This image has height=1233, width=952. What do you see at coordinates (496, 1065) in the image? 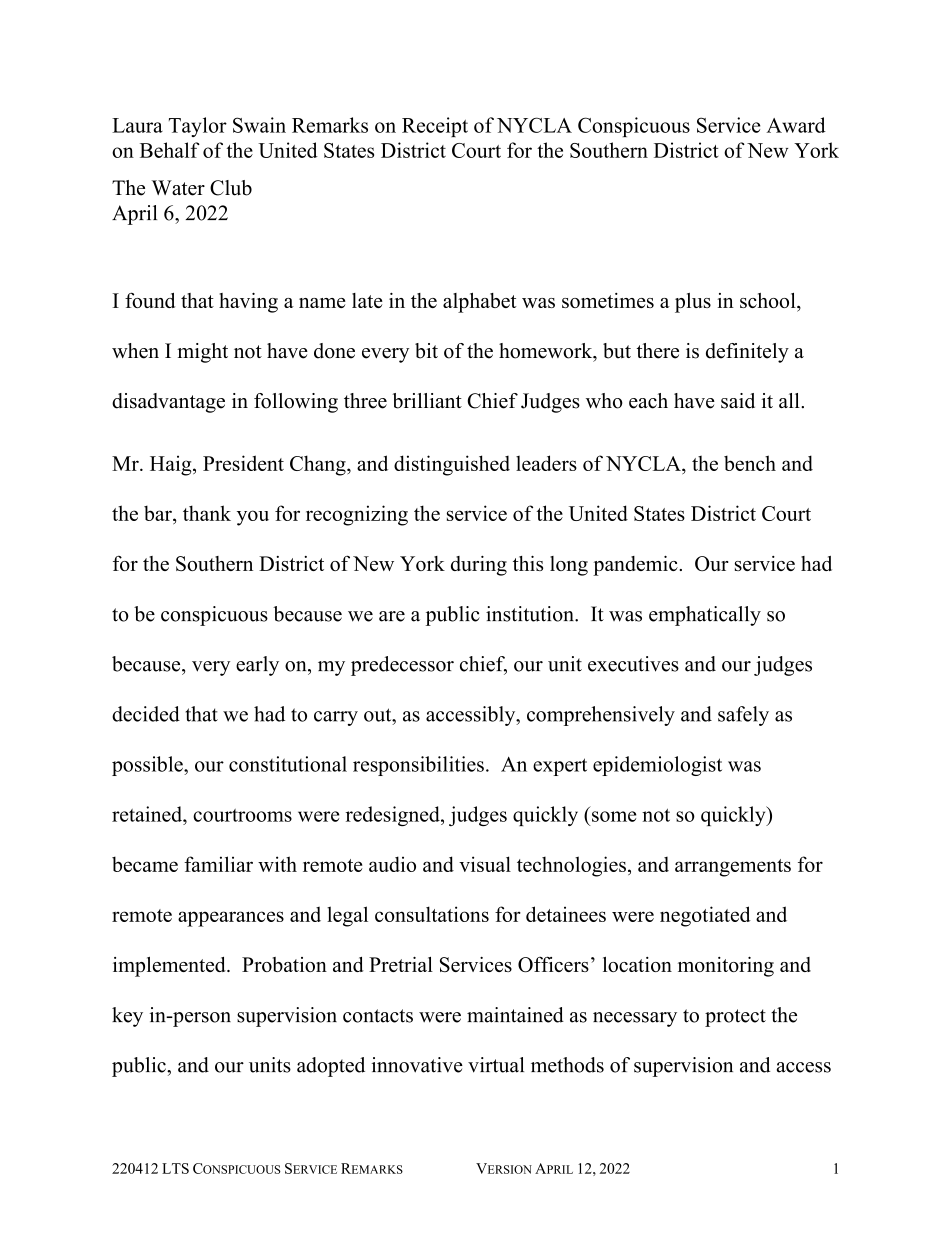
I see `virtual` at bounding box center [496, 1065].
